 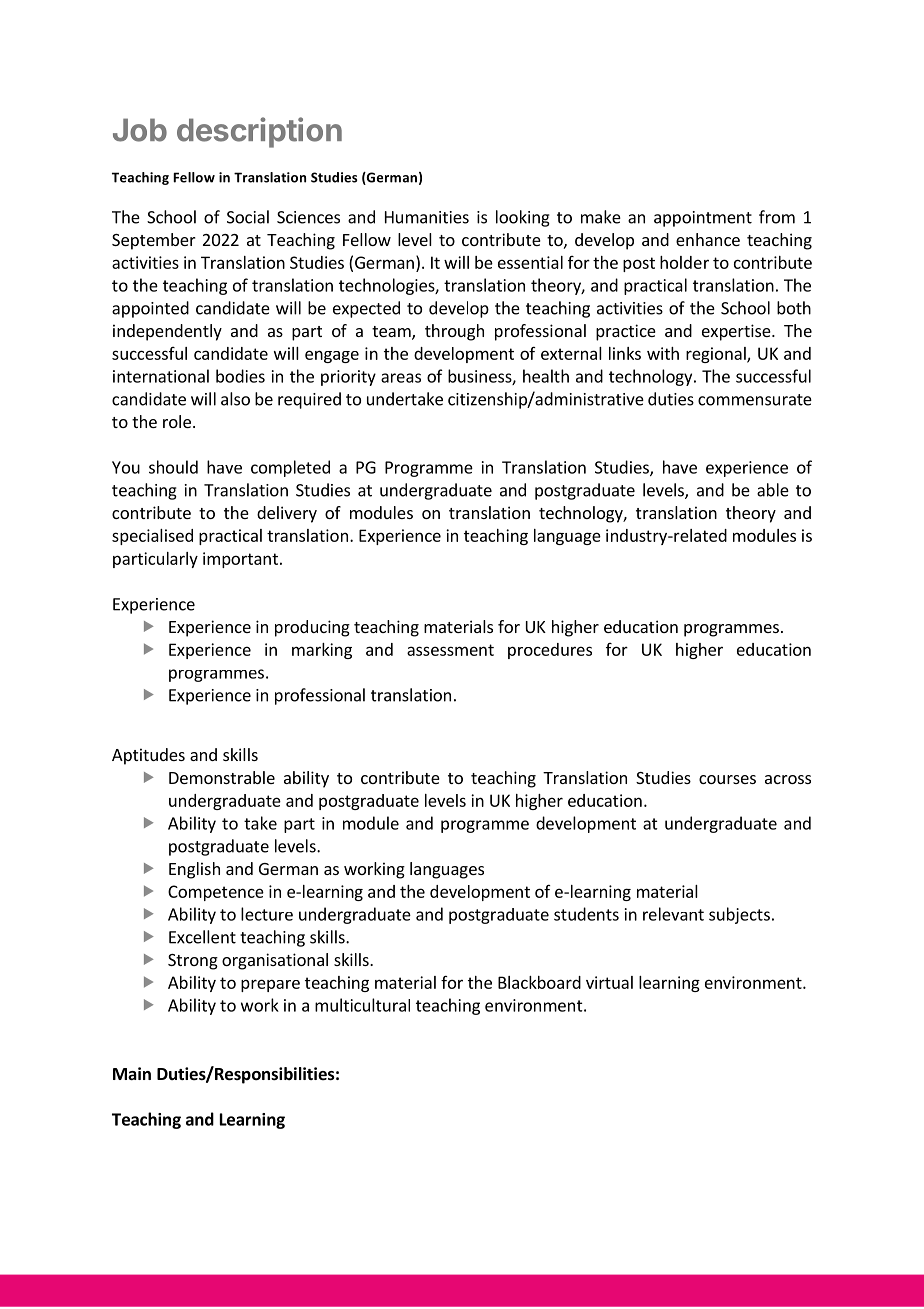 What do you see at coordinates (717, 355) in the screenshot?
I see `regional` at bounding box center [717, 355].
